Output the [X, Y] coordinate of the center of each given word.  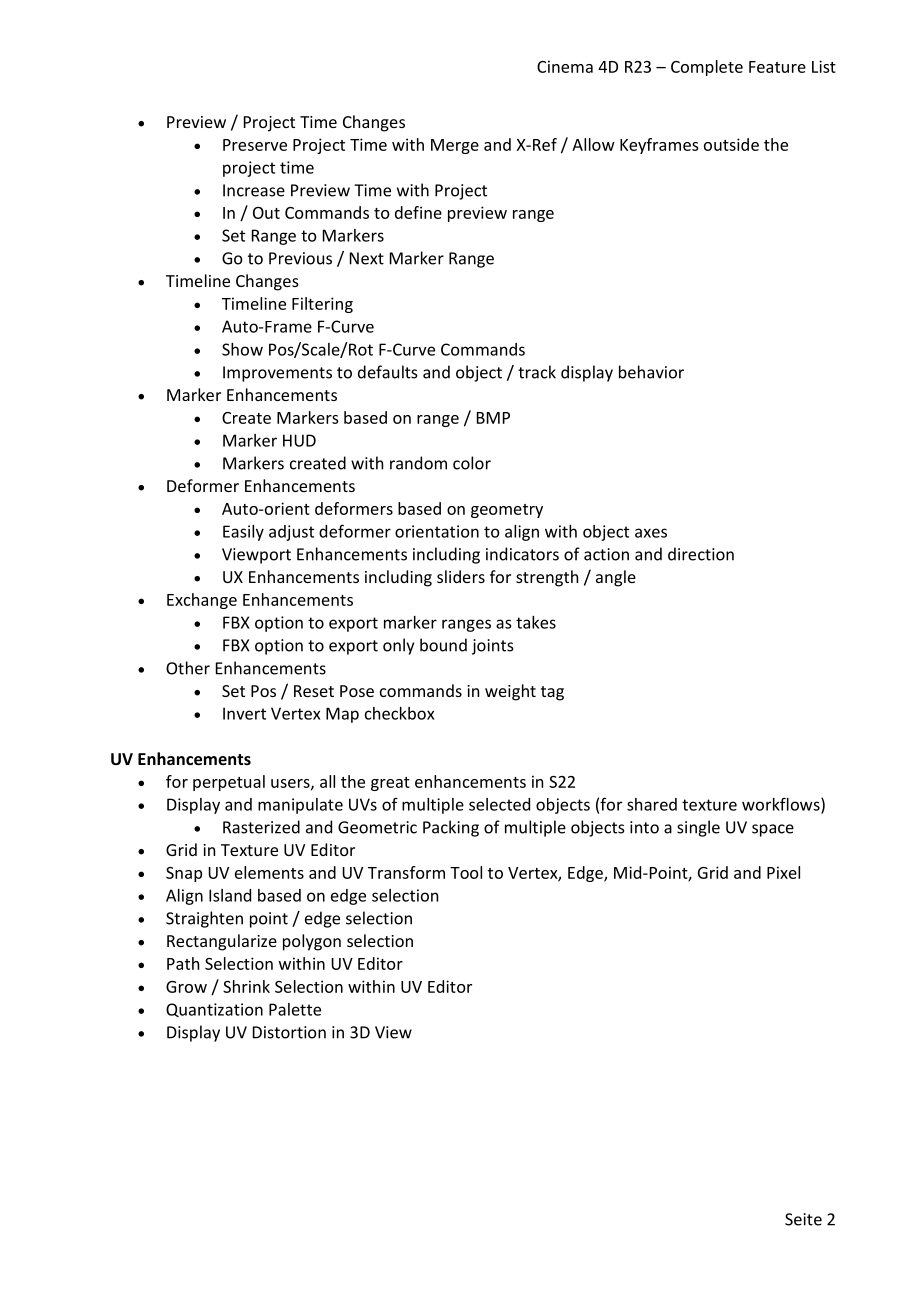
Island [230, 895]
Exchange [202, 601]
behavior [651, 372]
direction [701, 554]
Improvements [277, 374]
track [537, 372]
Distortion [289, 1032]
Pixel [783, 872]
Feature [777, 67]
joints [493, 647]
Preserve [255, 145]
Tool [466, 872]
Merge [455, 146]
